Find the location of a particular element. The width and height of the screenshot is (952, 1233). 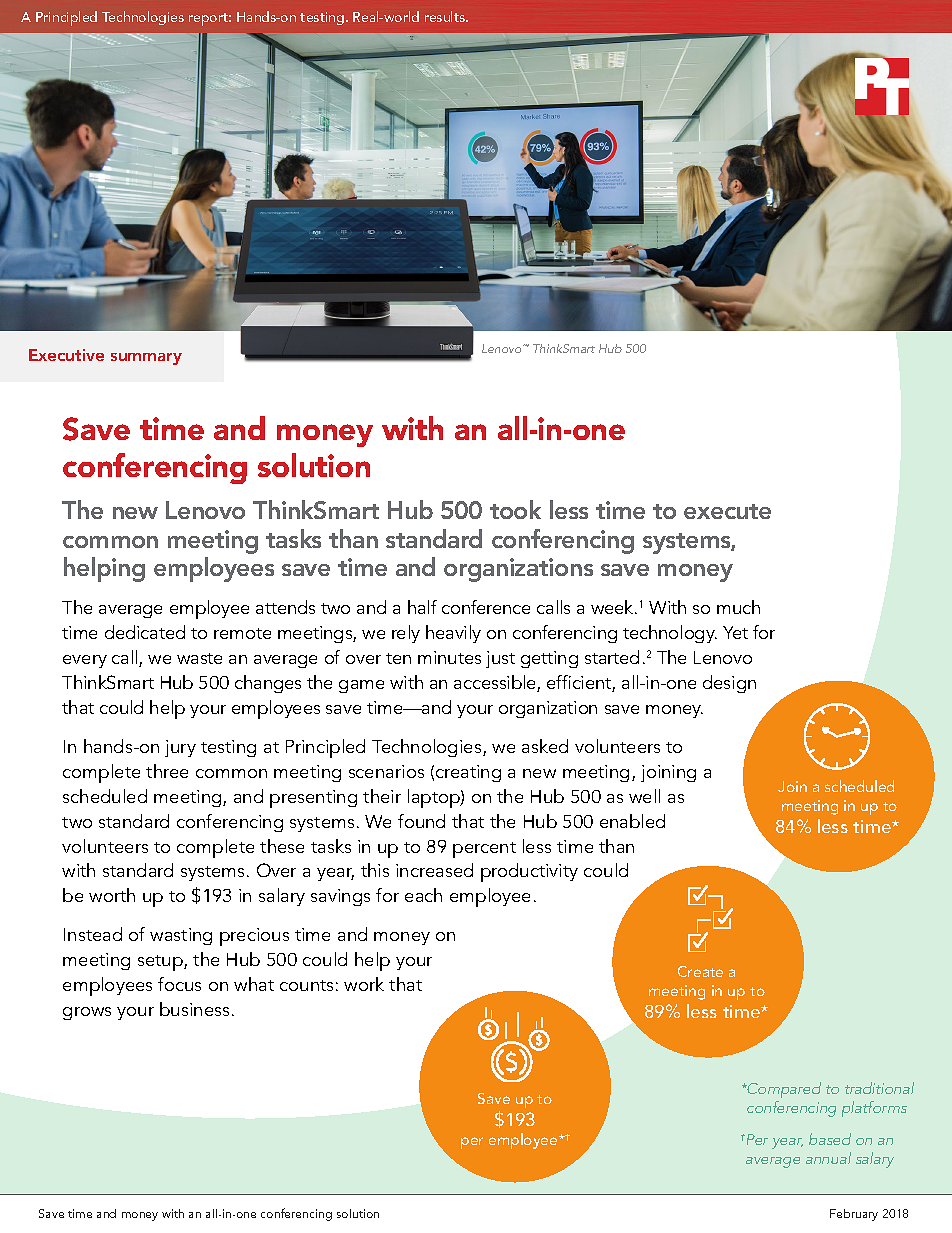

work is located at coordinates (364, 984).
